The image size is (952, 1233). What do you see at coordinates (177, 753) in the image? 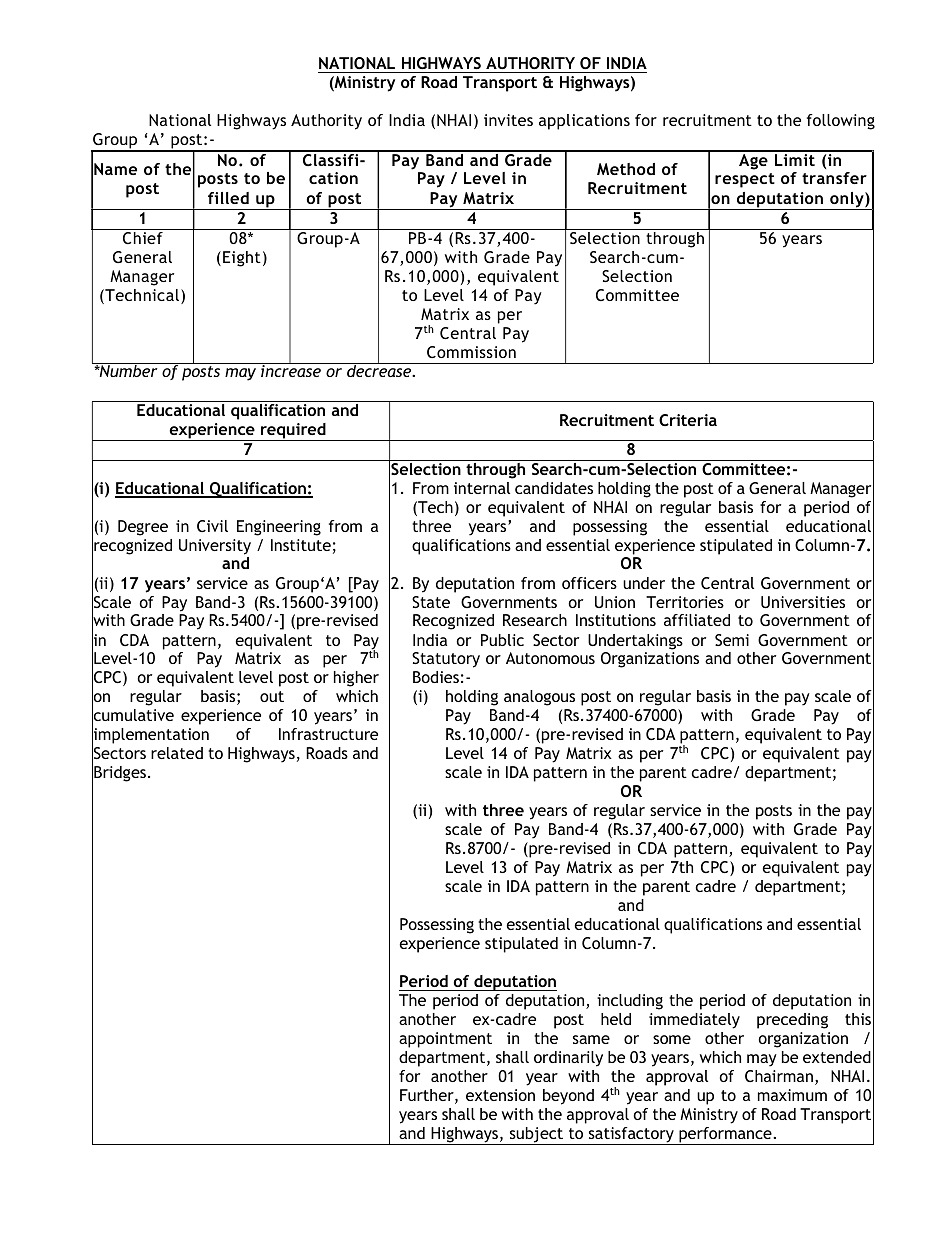
I see `related` at bounding box center [177, 753].
